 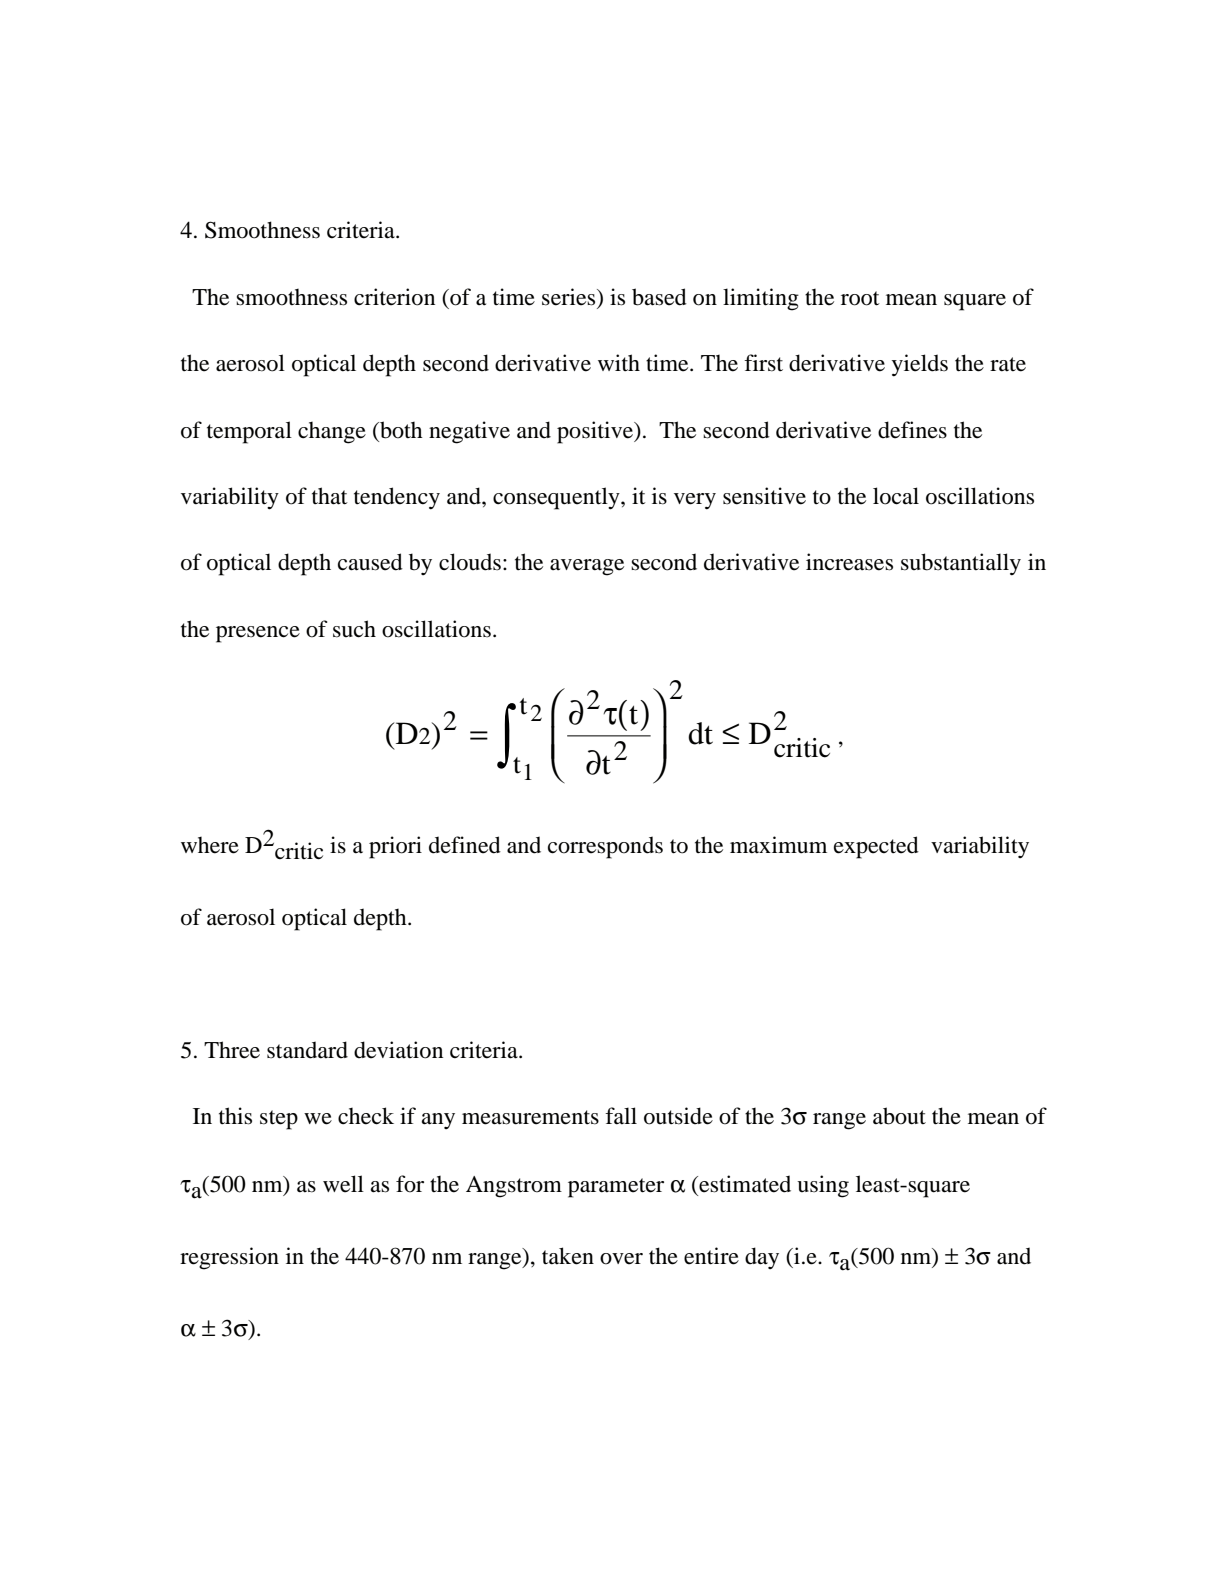 What do you see at coordinates (920, 365) in the image?
I see `yields` at bounding box center [920, 365].
